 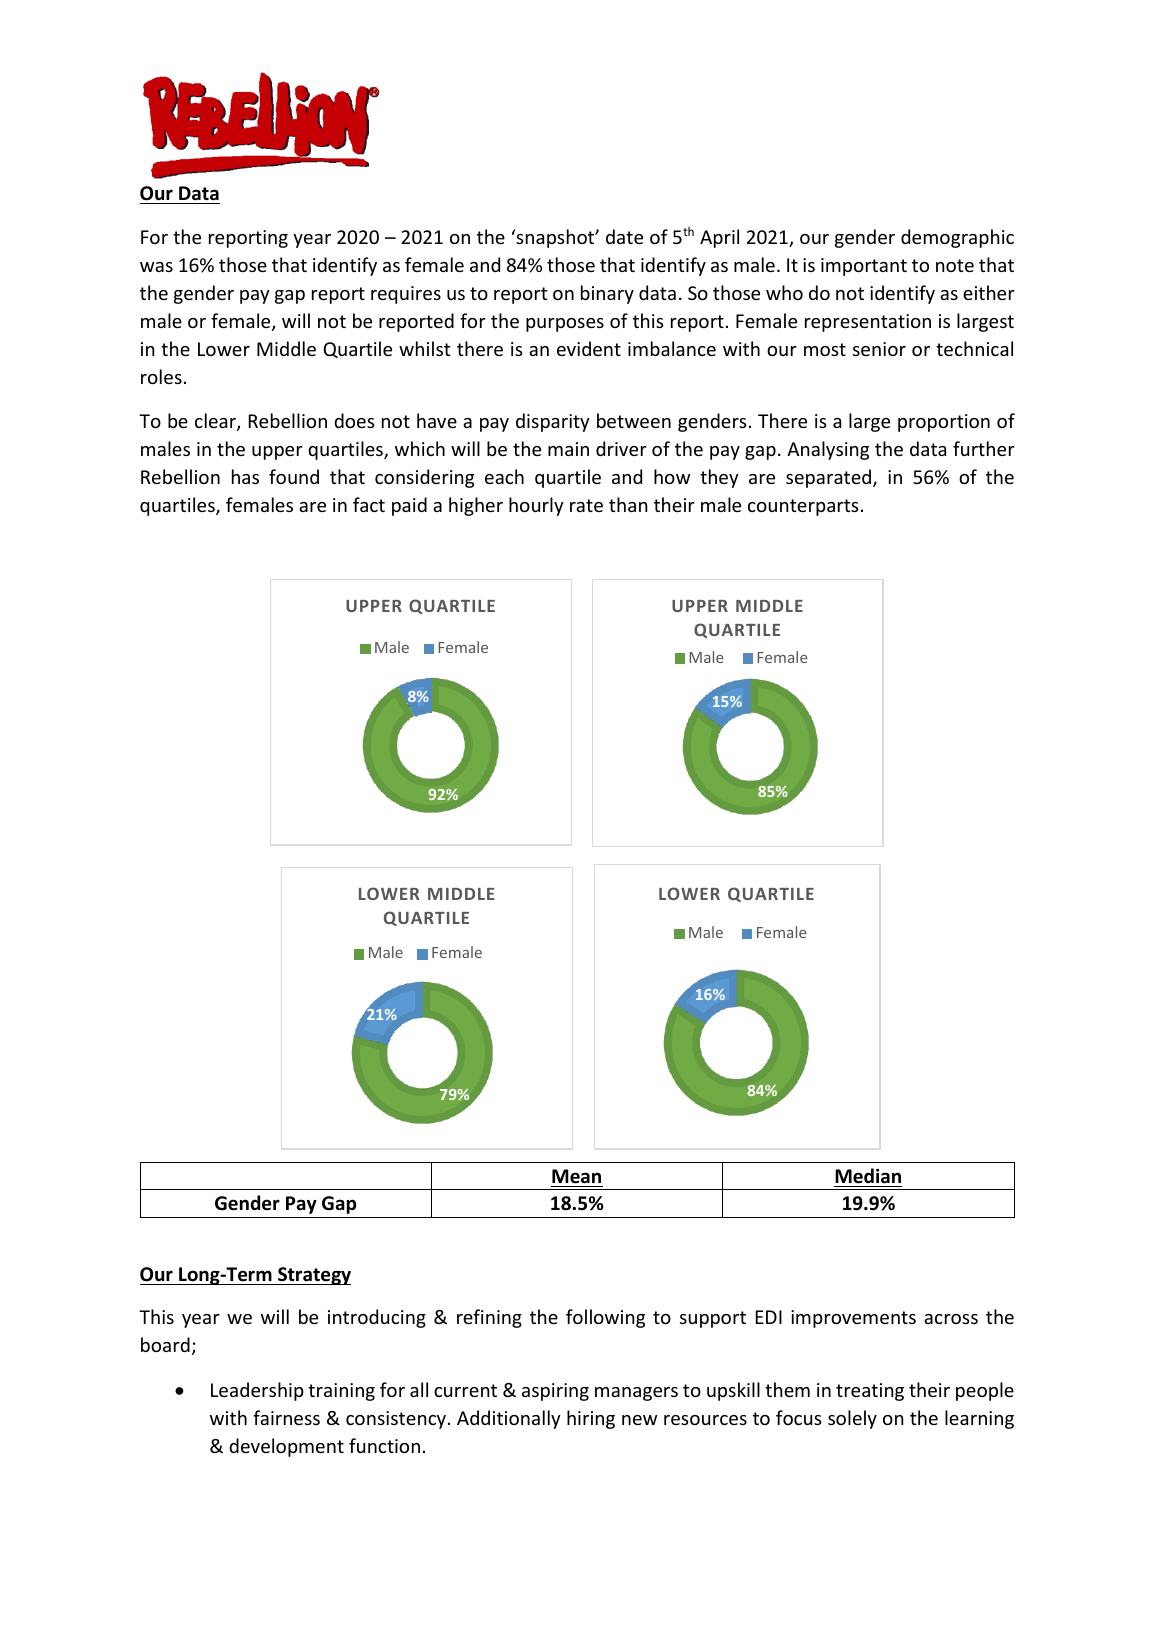 I want to click on hiring, so click(x=591, y=1419).
